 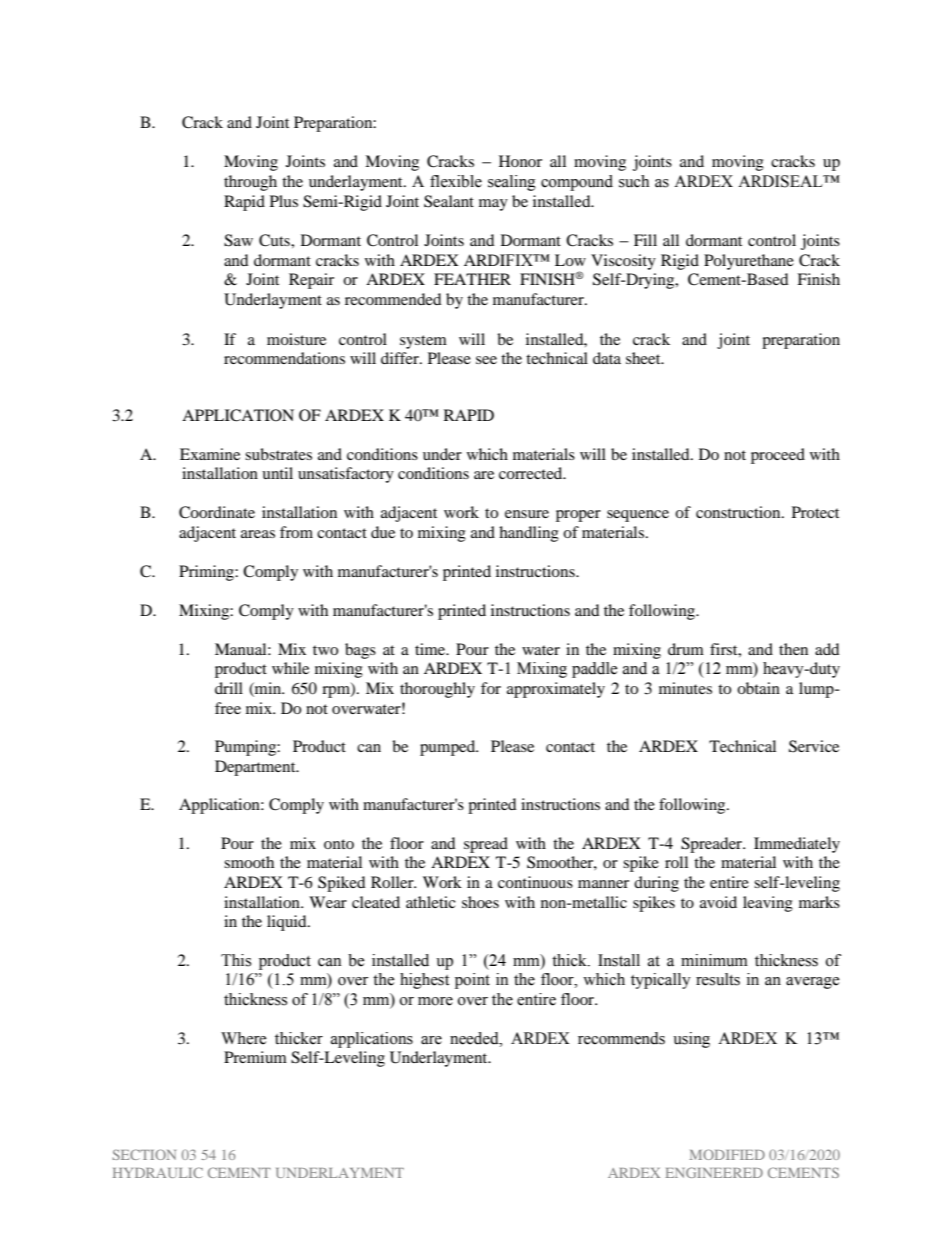 What do you see at coordinates (727, 1154) in the document?
I see `MODIFIED` at bounding box center [727, 1154].
